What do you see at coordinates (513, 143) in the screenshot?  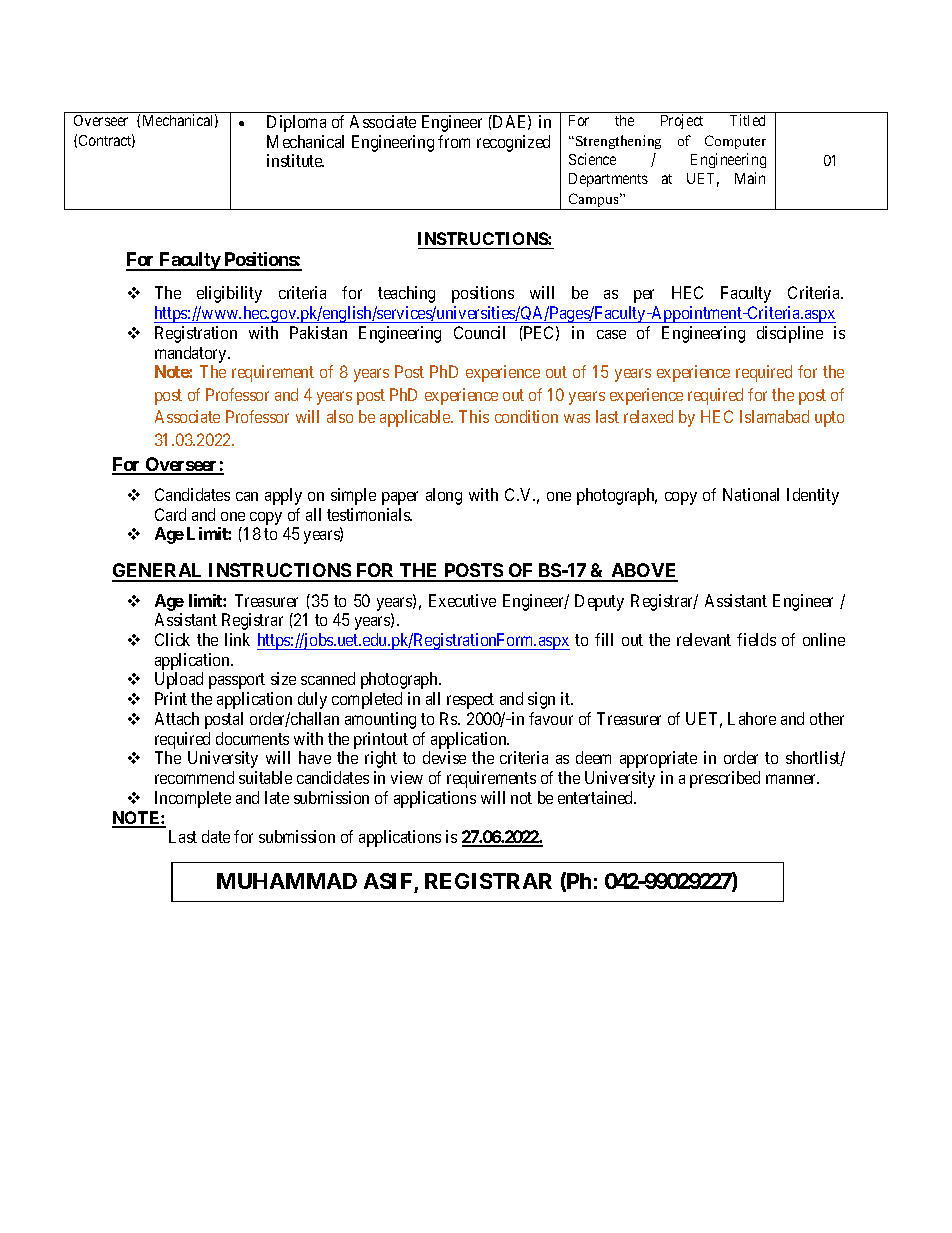 I see `recognized` at bounding box center [513, 143].
